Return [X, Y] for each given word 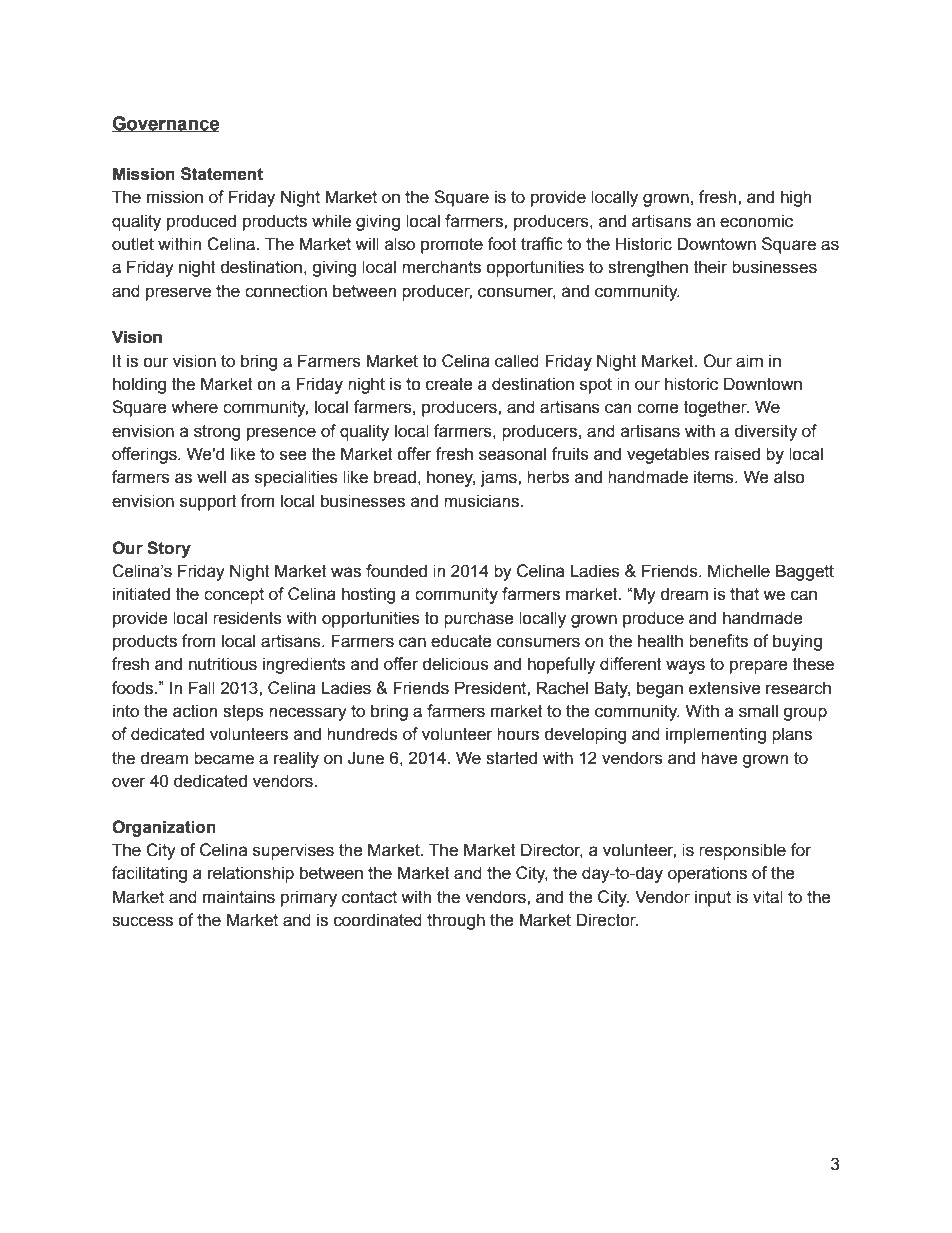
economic [756, 221]
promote [452, 246]
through [456, 921]
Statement [222, 174]
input [713, 898]
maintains [239, 897]
